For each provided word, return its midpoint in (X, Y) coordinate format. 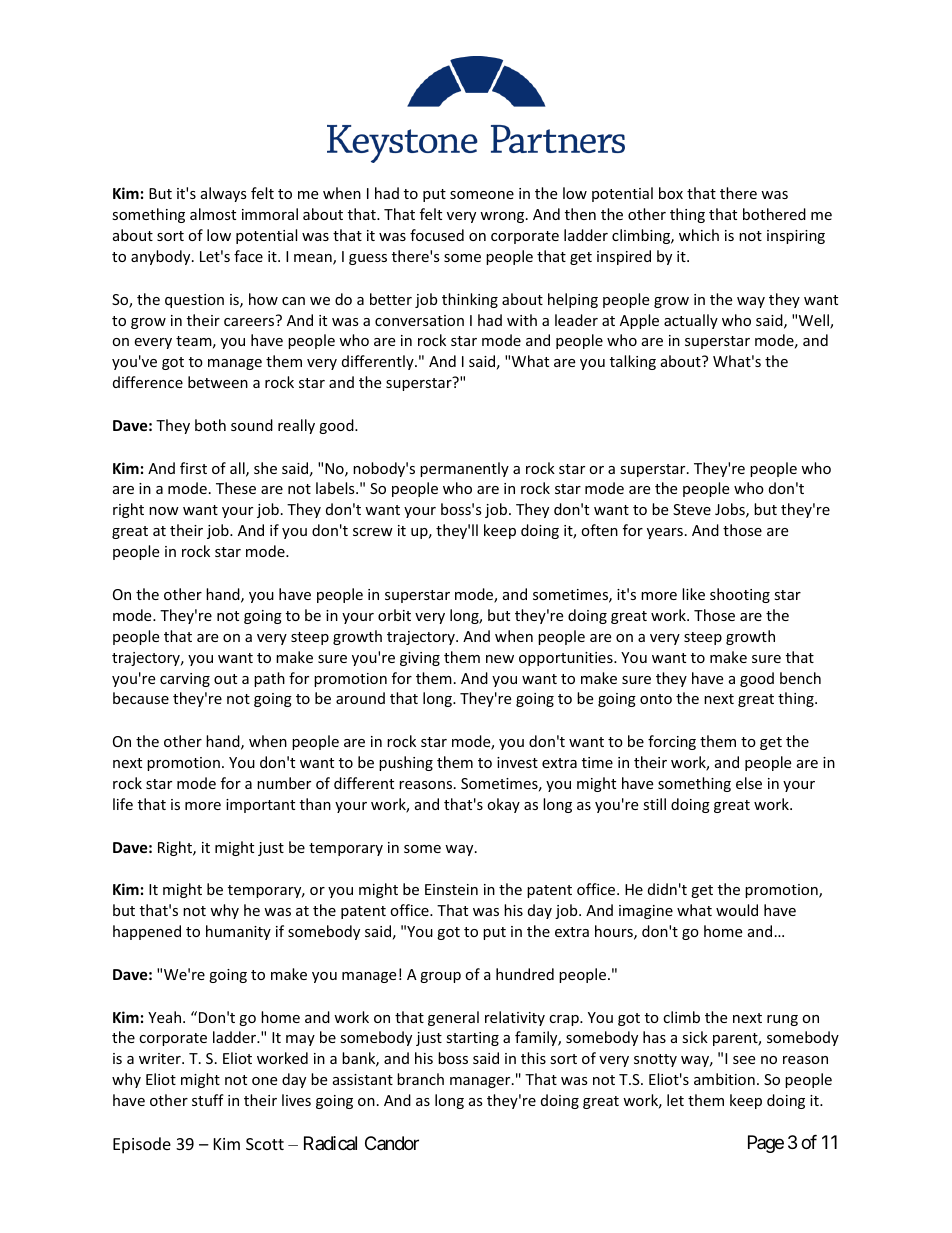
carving (185, 680)
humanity (238, 932)
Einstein (451, 889)
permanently (464, 469)
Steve (692, 509)
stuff (208, 1100)
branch (420, 1079)
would (737, 910)
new (500, 659)
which (699, 235)
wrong (503, 217)
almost (213, 214)
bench (800, 678)
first (193, 468)
